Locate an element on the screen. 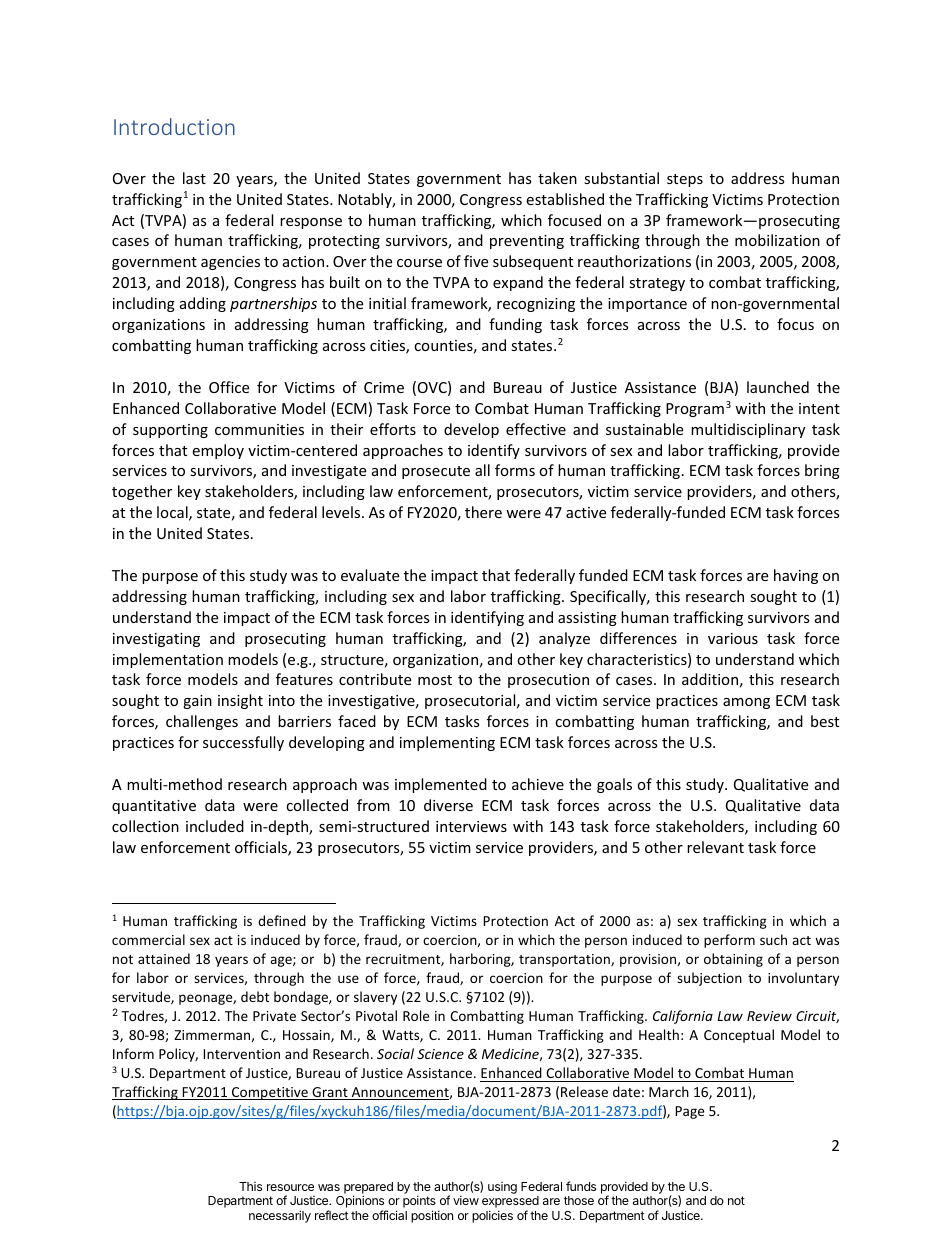 The height and width of the screenshot is (1233, 952). gain is located at coordinates (197, 702).
